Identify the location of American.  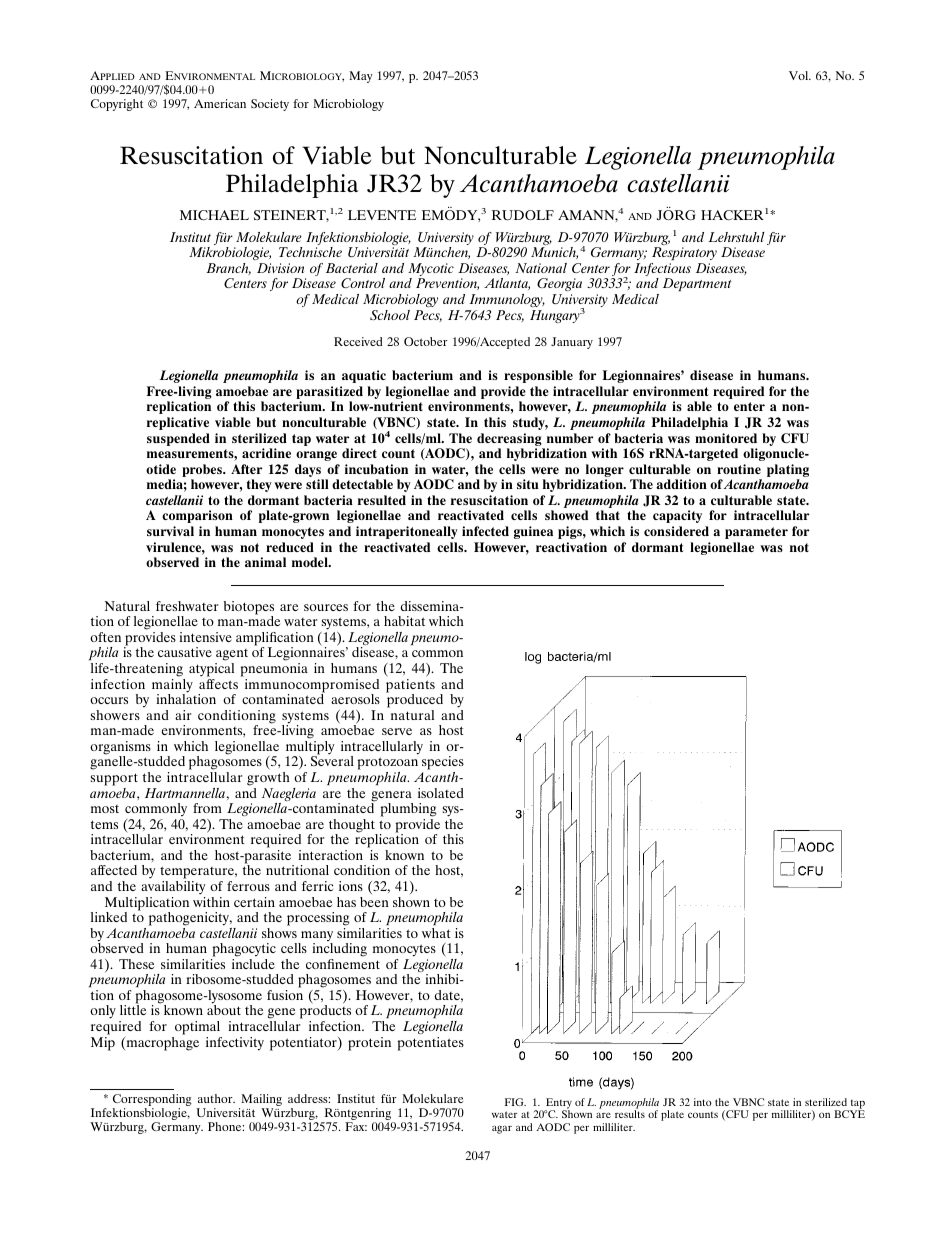
(220, 103).
